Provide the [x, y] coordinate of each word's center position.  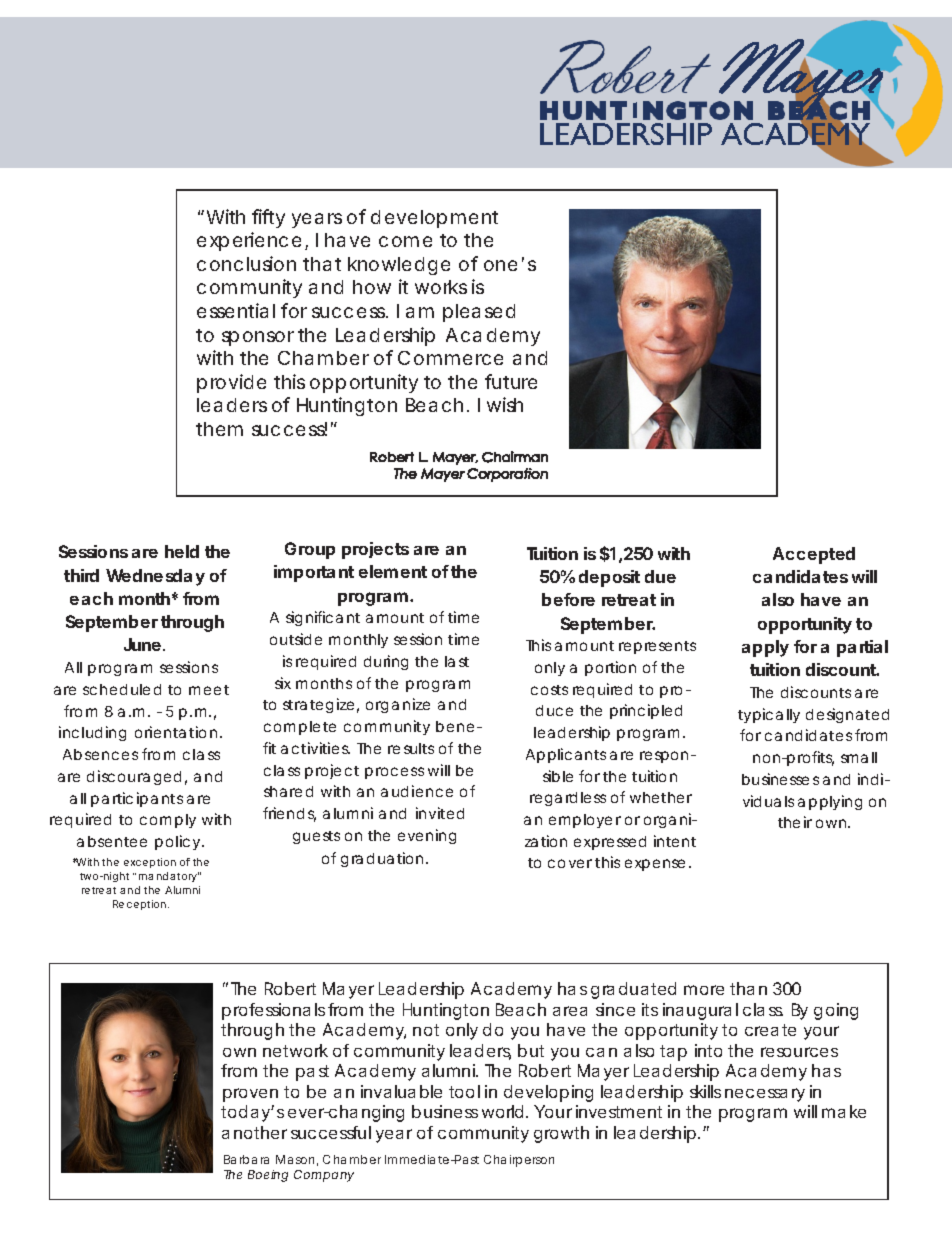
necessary [765, 1095]
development [434, 219]
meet [209, 690]
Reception [141, 905]
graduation [382, 859]
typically [769, 715]
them [219, 429]
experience [249, 241]
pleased [479, 313]
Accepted [814, 555]
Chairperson [519, 1161]
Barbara [246, 1159]
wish [505, 404]
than [748, 988]
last [457, 661]
